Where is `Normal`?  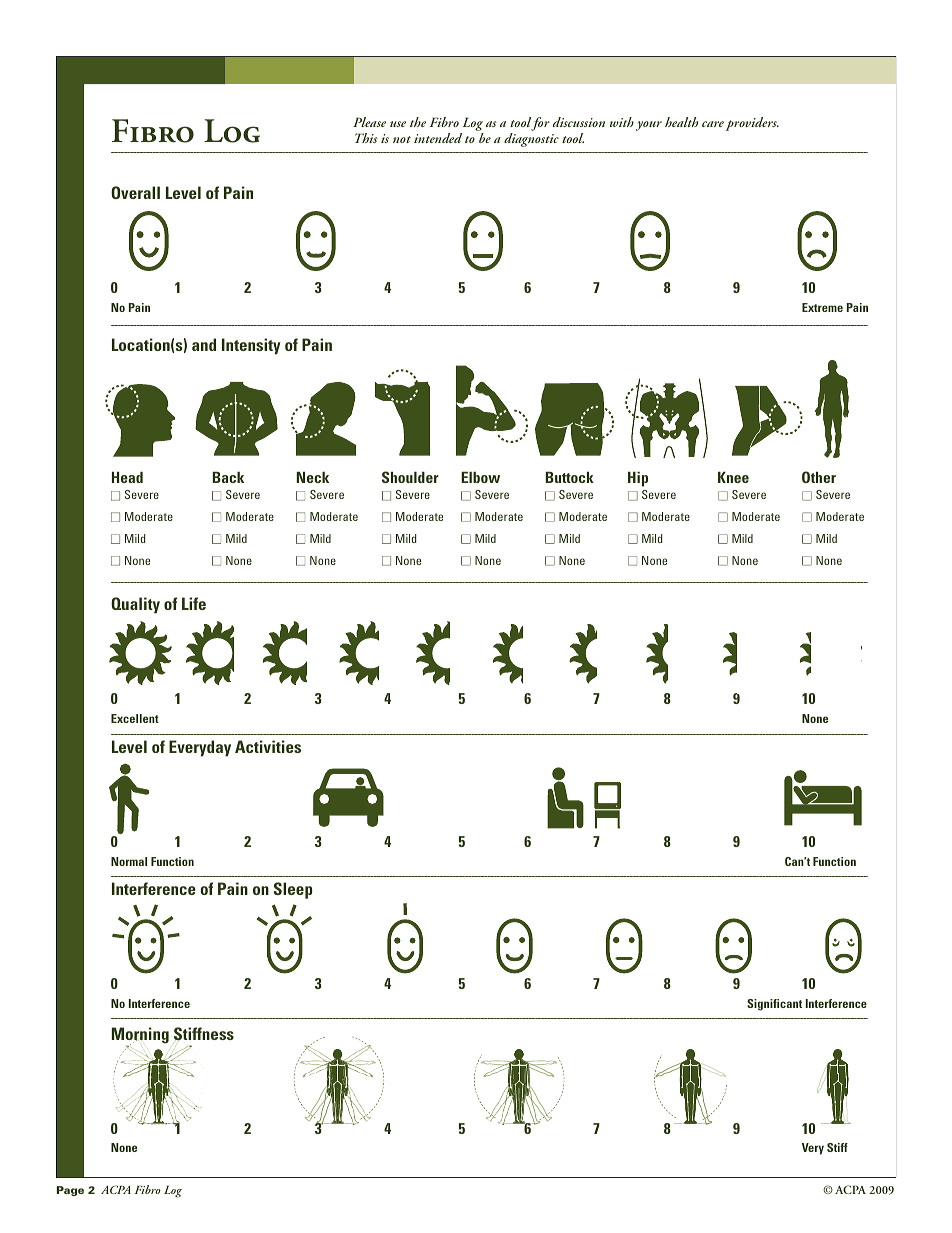
Normal is located at coordinates (129, 861).
